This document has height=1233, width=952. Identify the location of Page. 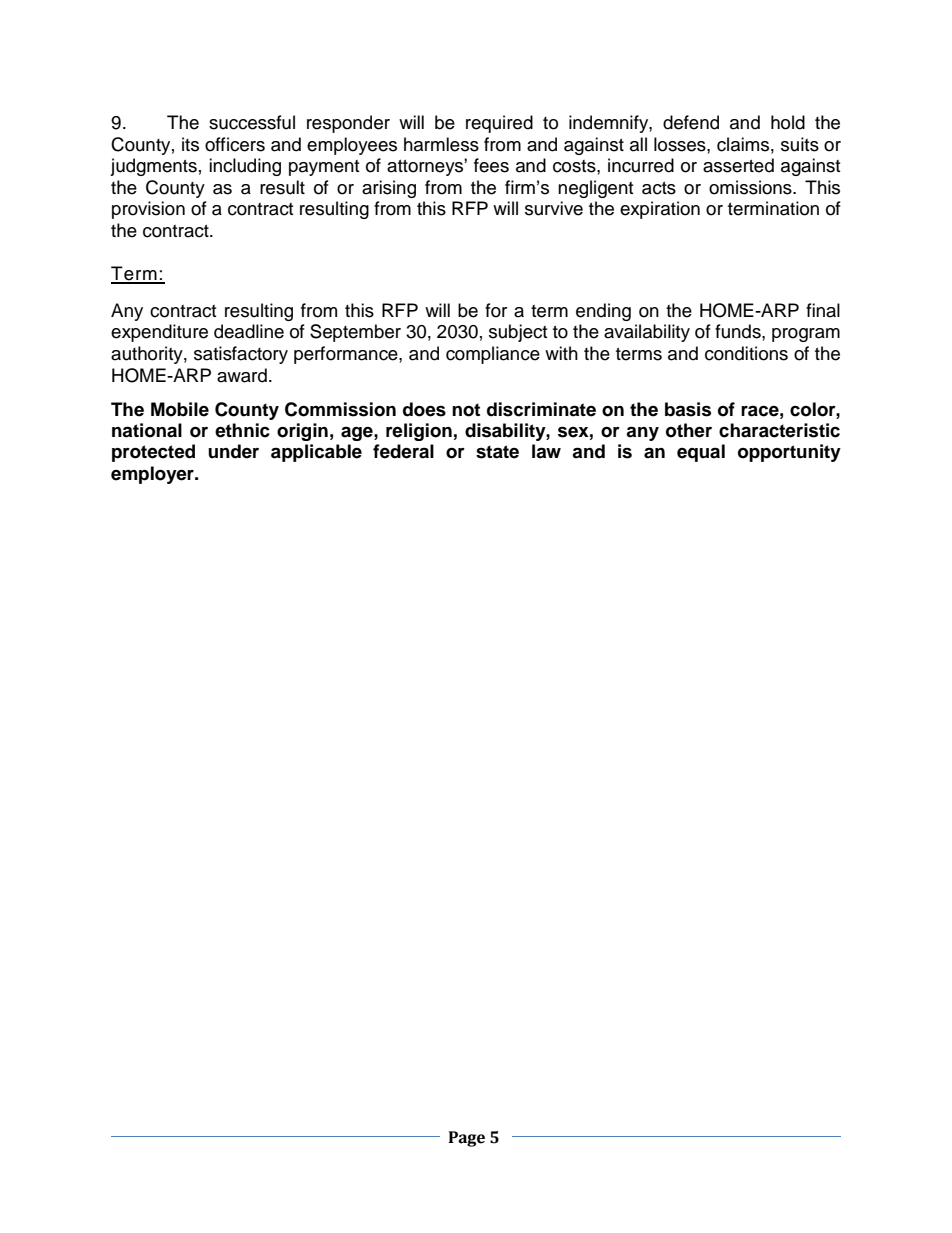
(467, 1139).
